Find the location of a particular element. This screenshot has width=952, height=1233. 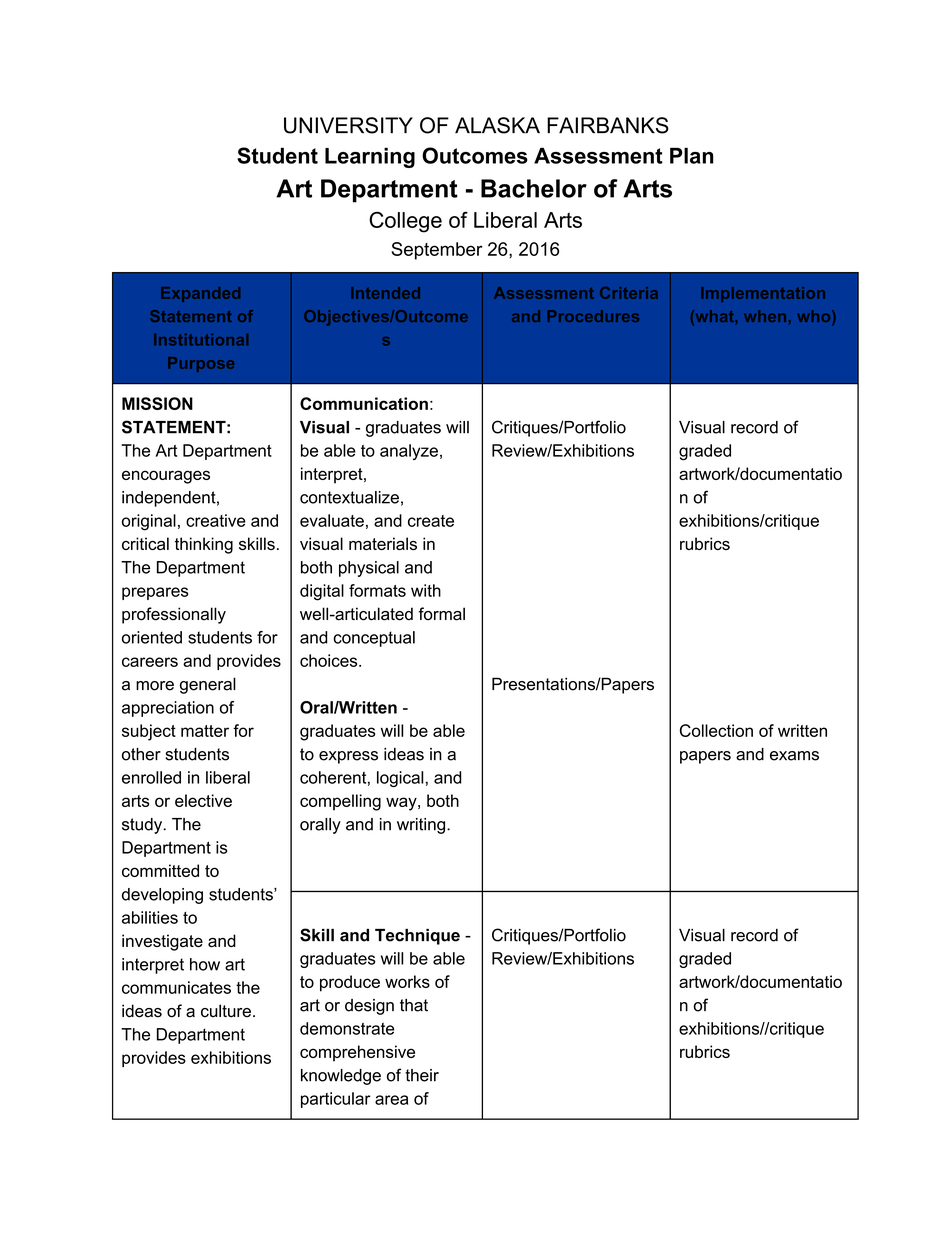

when is located at coordinates (765, 316).
